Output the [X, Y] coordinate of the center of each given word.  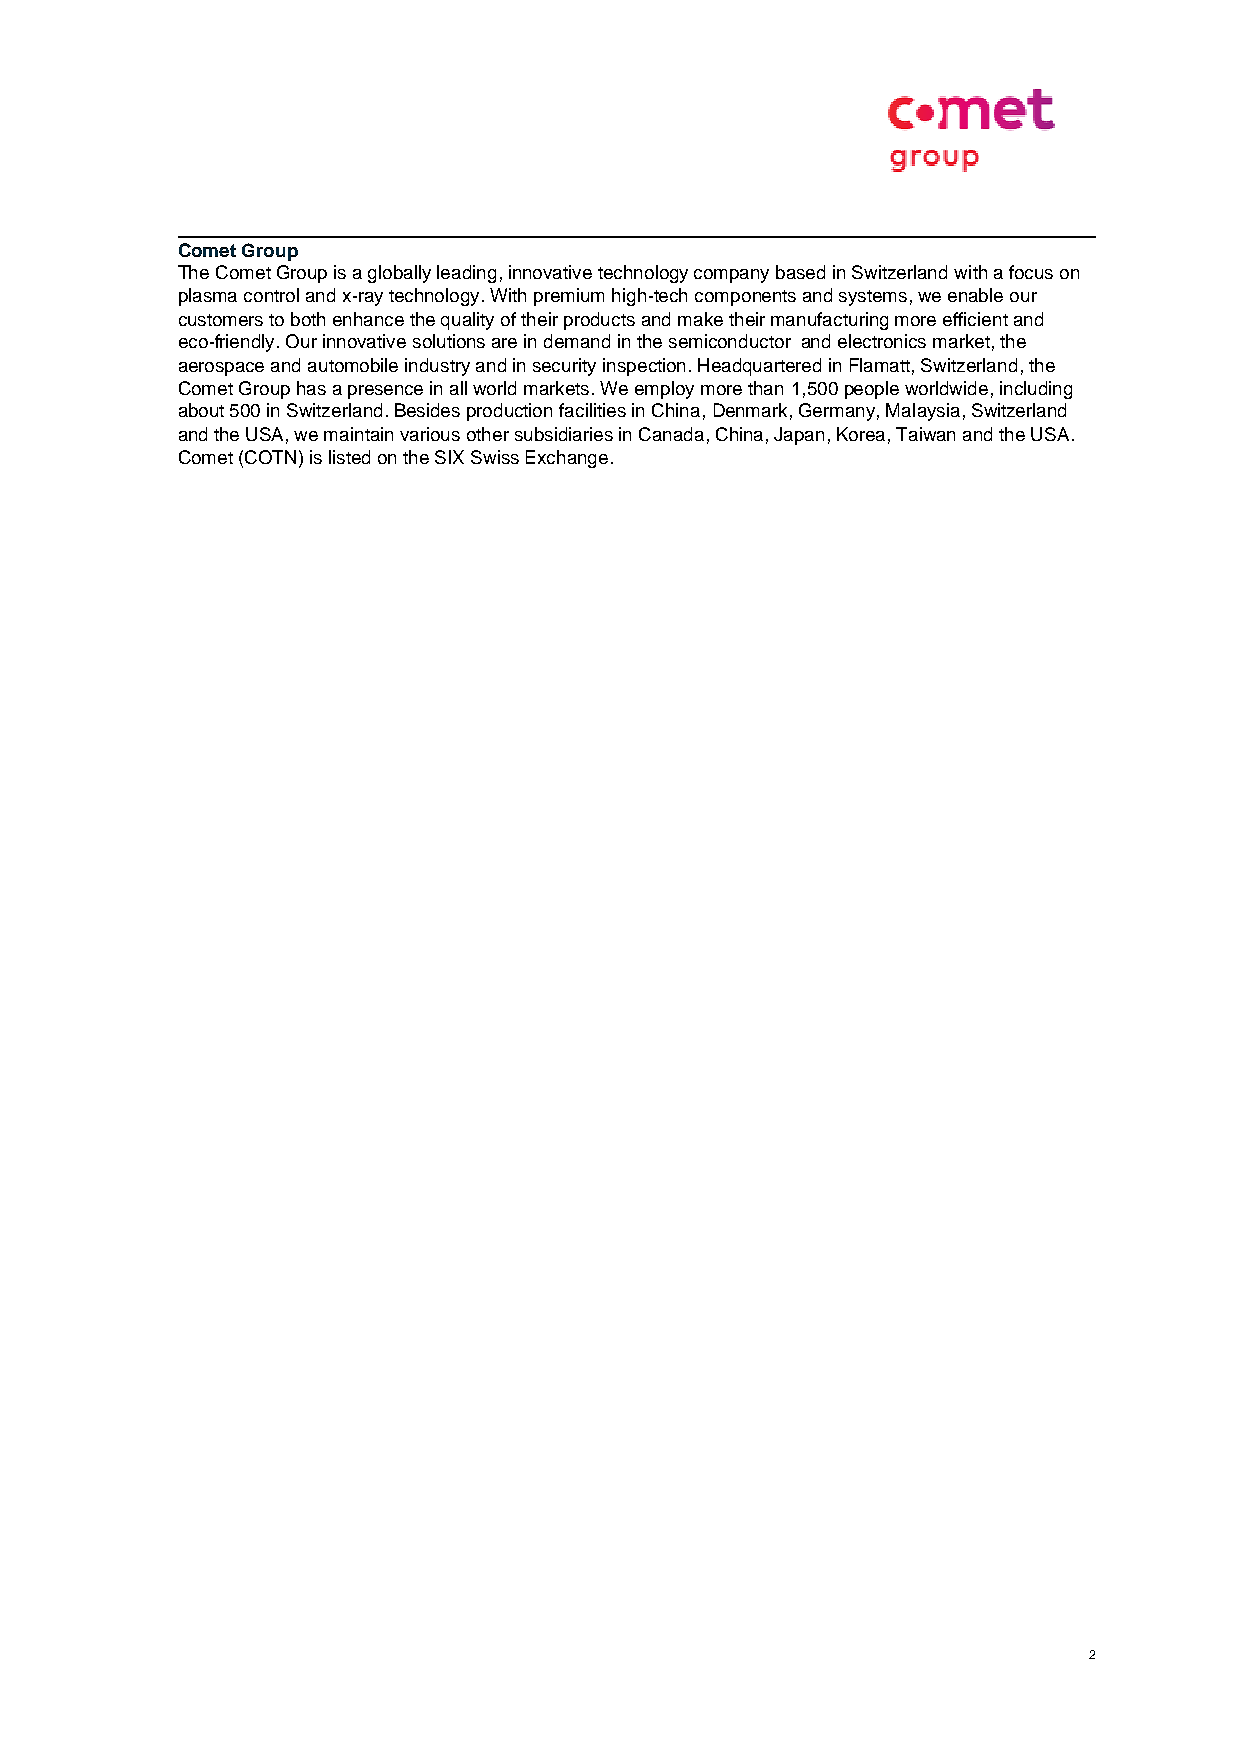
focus [1031, 272]
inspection [644, 367]
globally [399, 274]
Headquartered [759, 367]
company [731, 276]
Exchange [567, 459]
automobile [353, 365]
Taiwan [925, 434]
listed [349, 457]
